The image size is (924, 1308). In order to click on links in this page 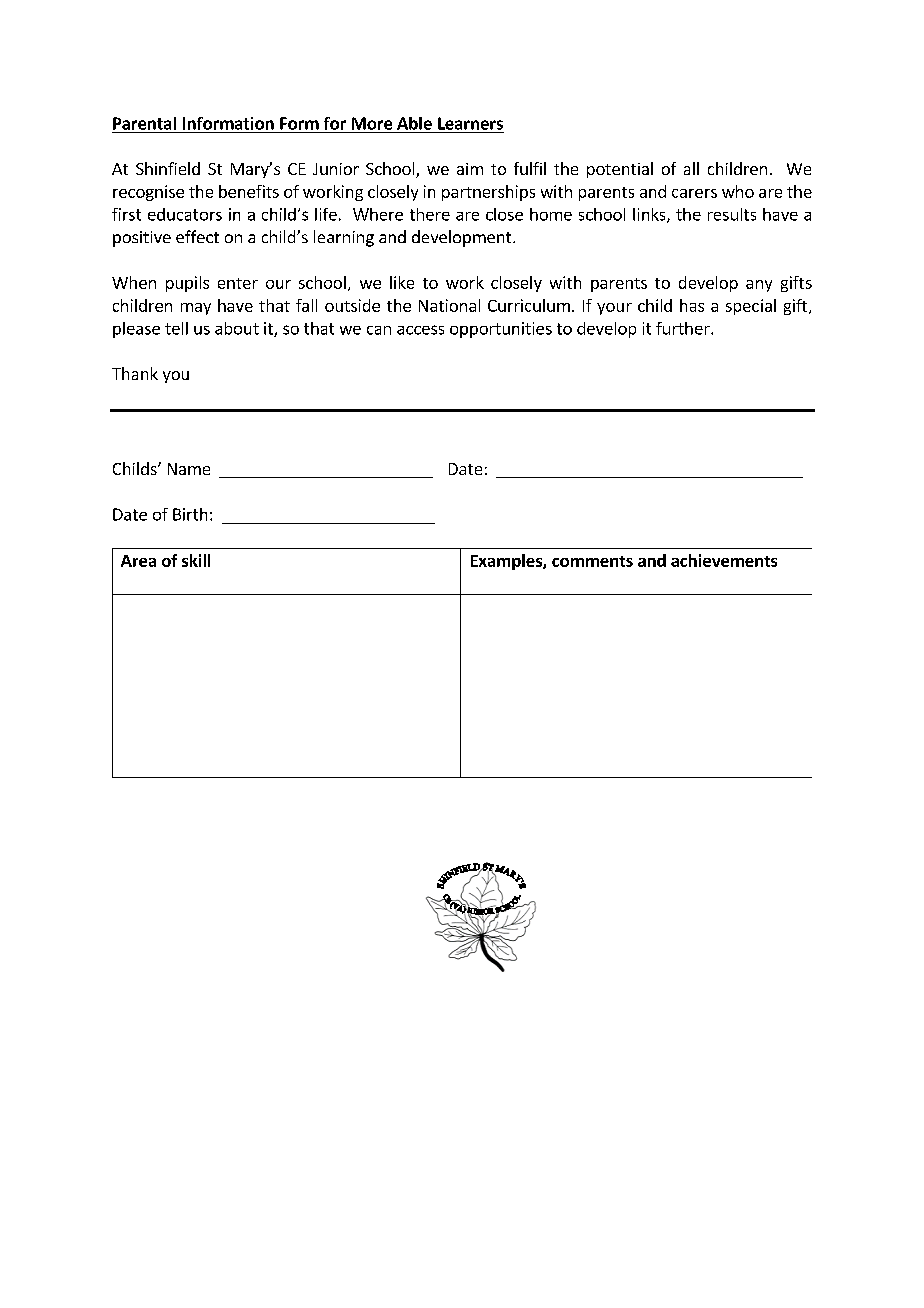, I will do `click(650, 215)`.
